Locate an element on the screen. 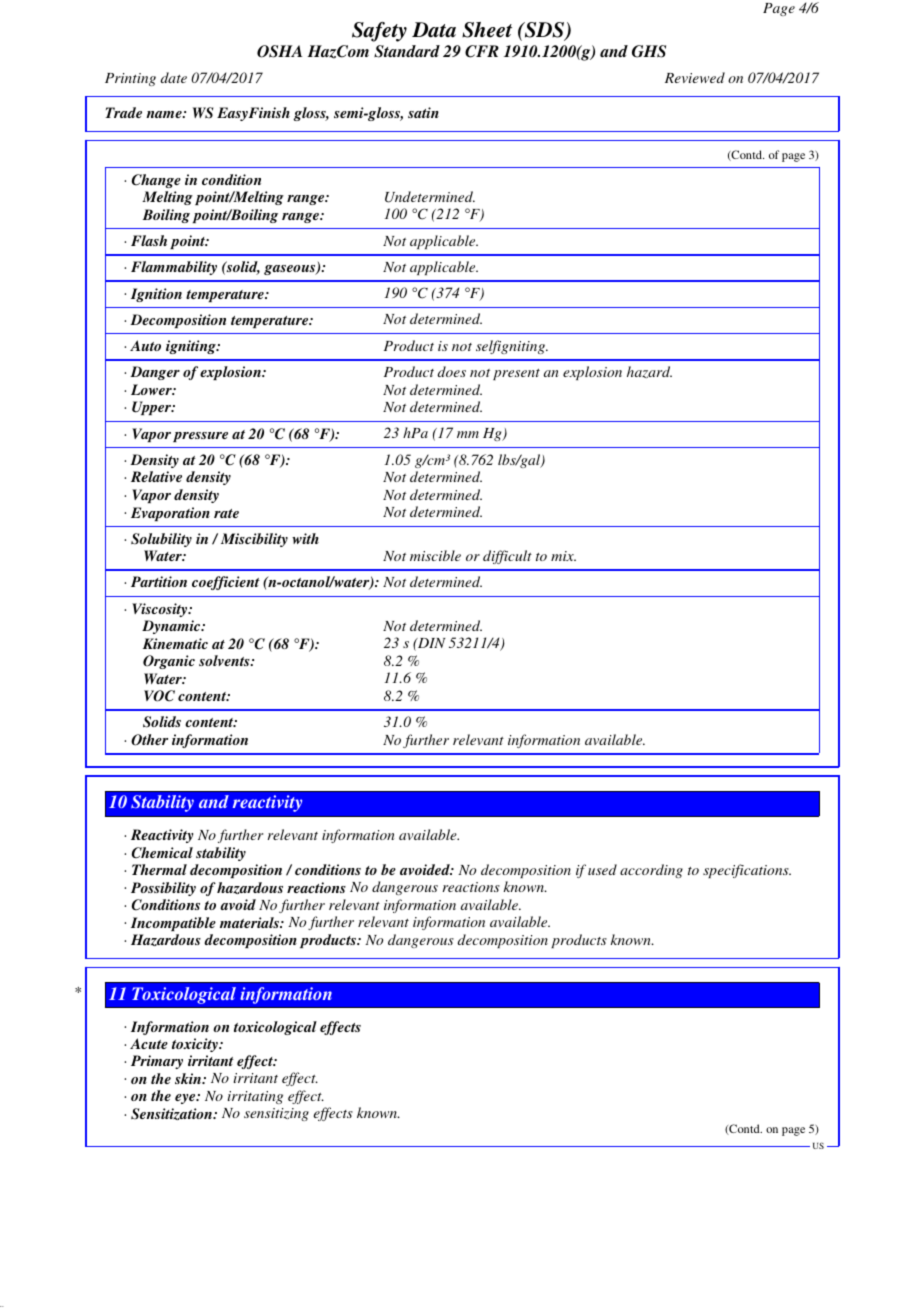  sensitizing is located at coordinates (276, 1114).
